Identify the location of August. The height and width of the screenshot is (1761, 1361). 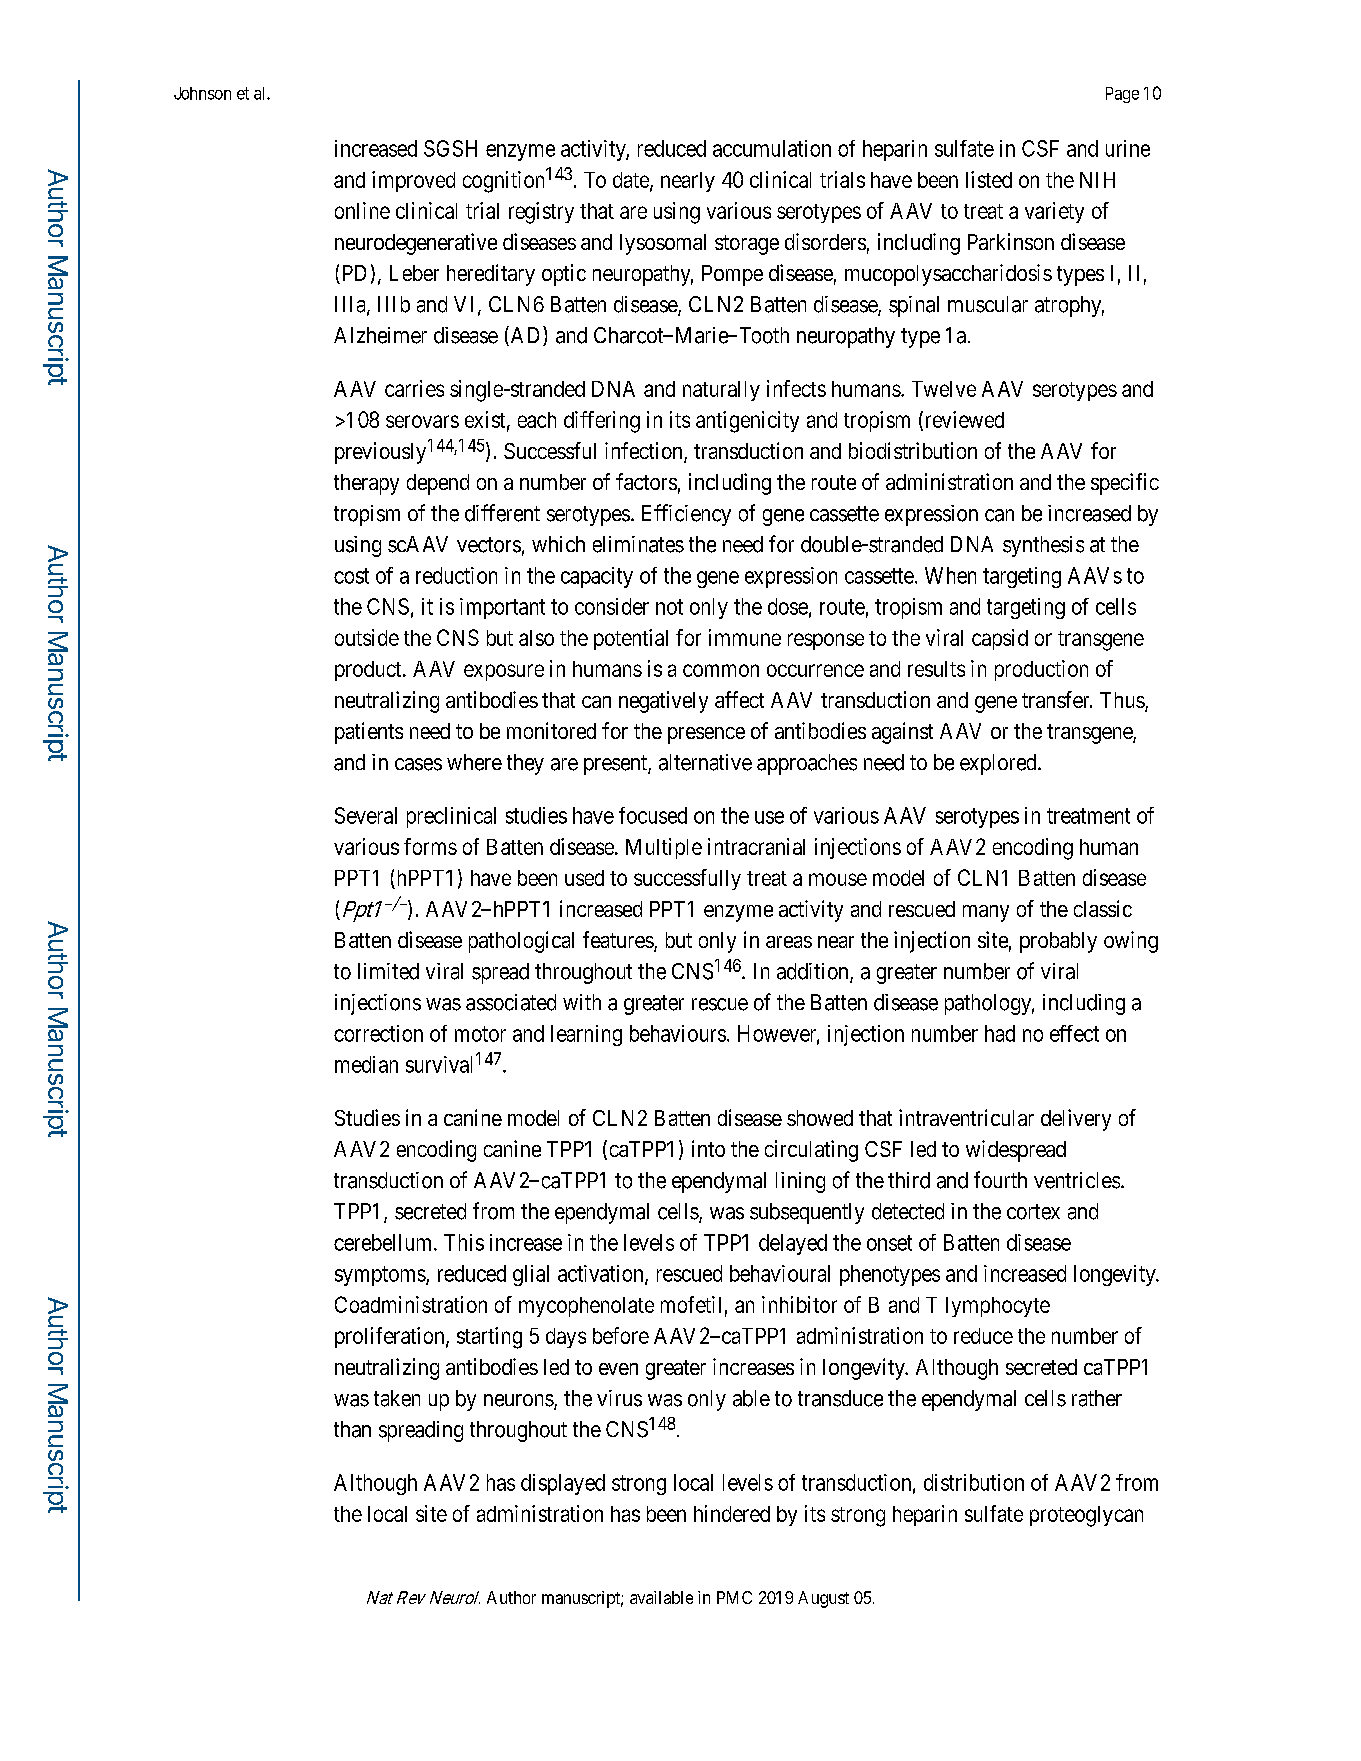
(823, 1599).
